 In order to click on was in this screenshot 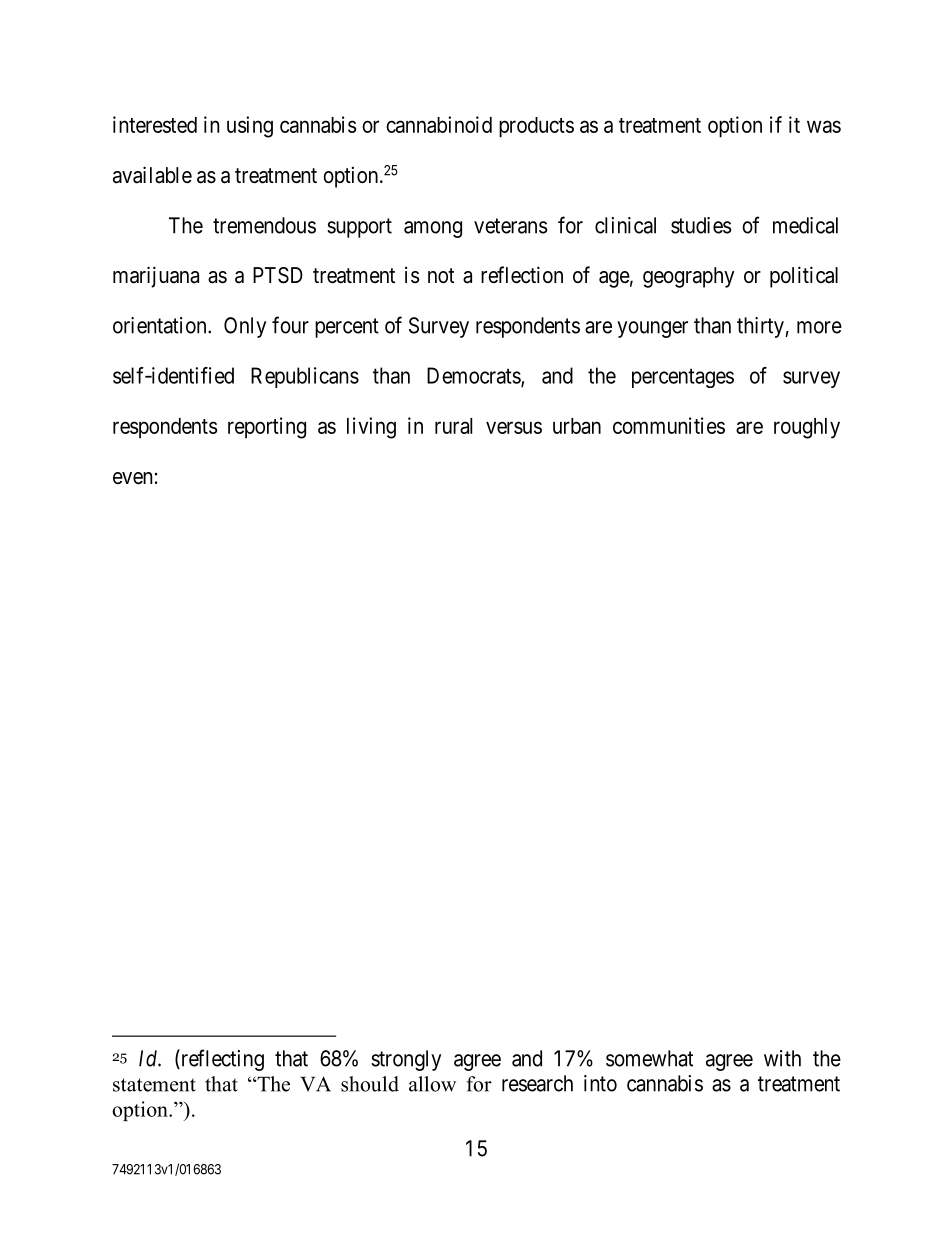, I will do `click(824, 126)`.
